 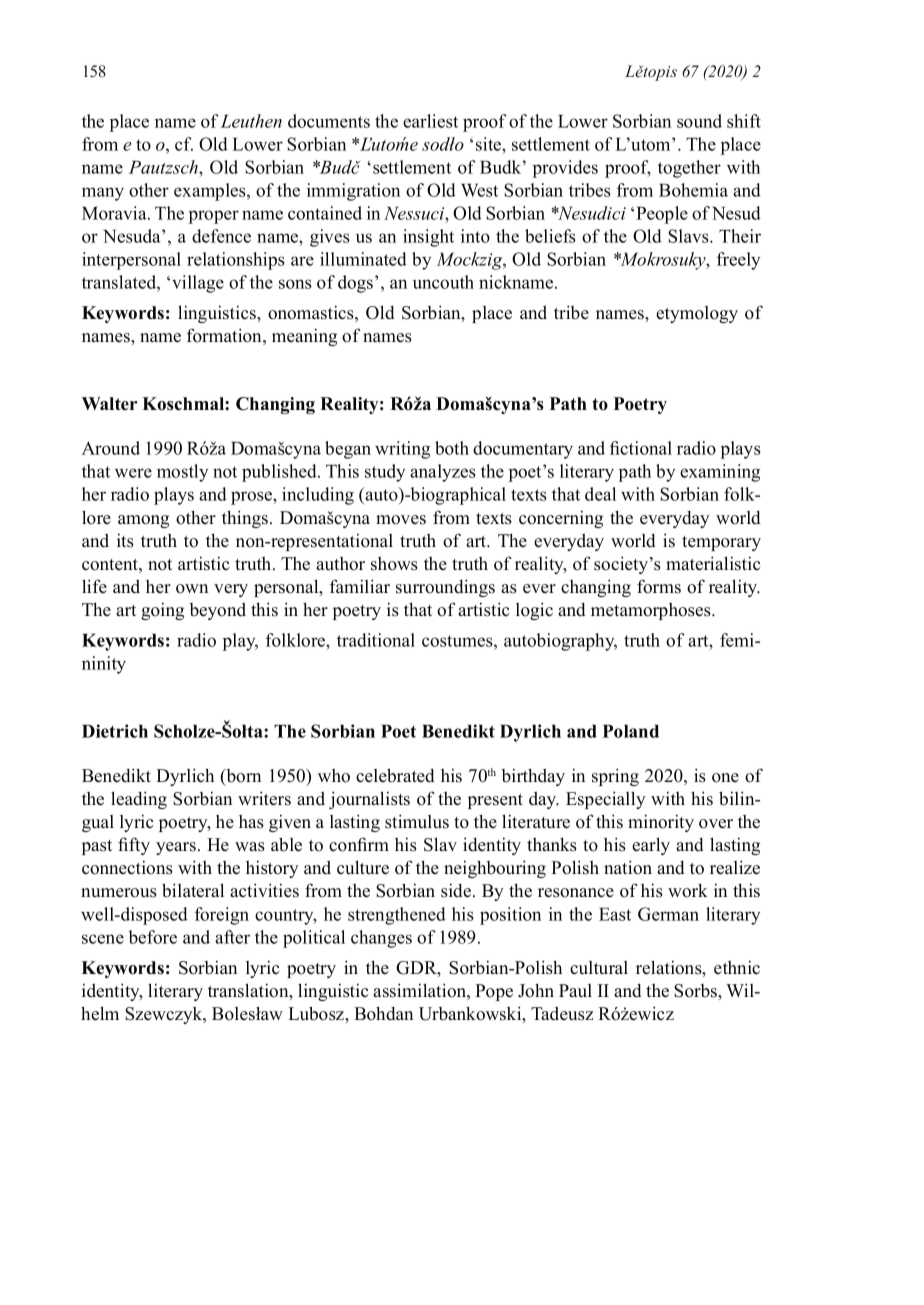 What do you see at coordinates (139, 800) in the screenshot?
I see `leading` at bounding box center [139, 800].
